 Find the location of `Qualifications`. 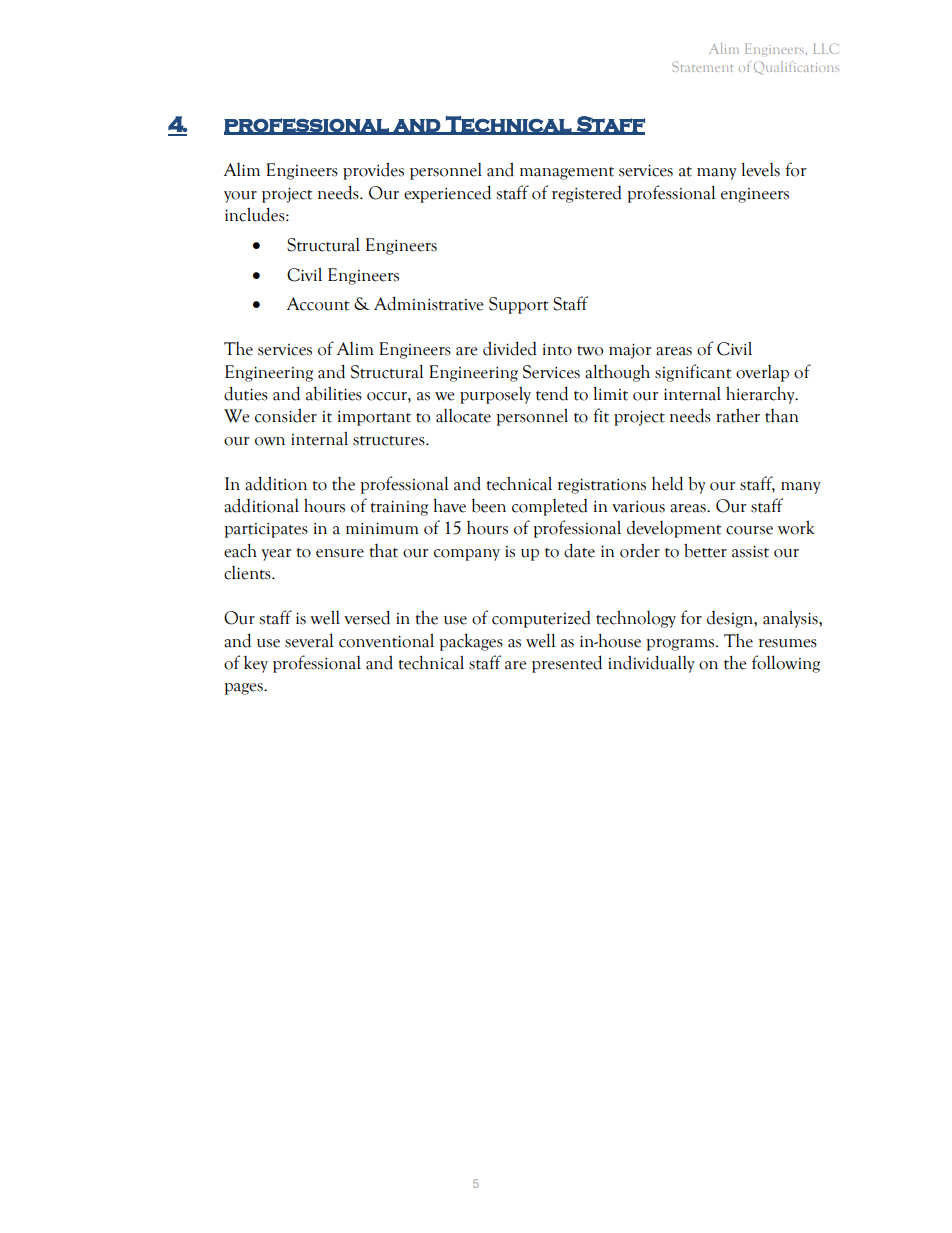

Qualifications is located at coordinates (796, 68).
